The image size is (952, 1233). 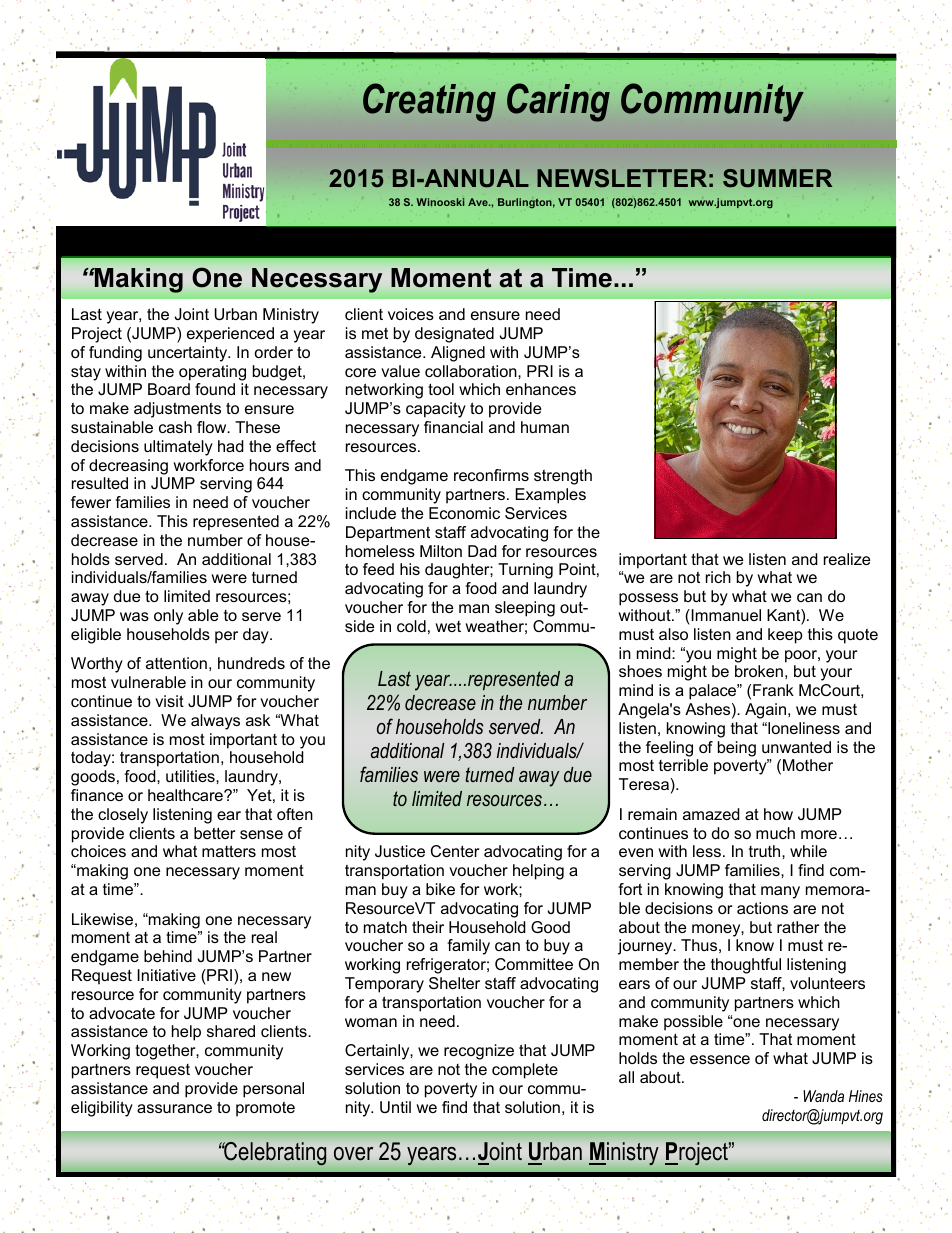 What do you see at coordinates (169, 389) in the screenshot?
I see `Board` at bounding box center [169, 389].
